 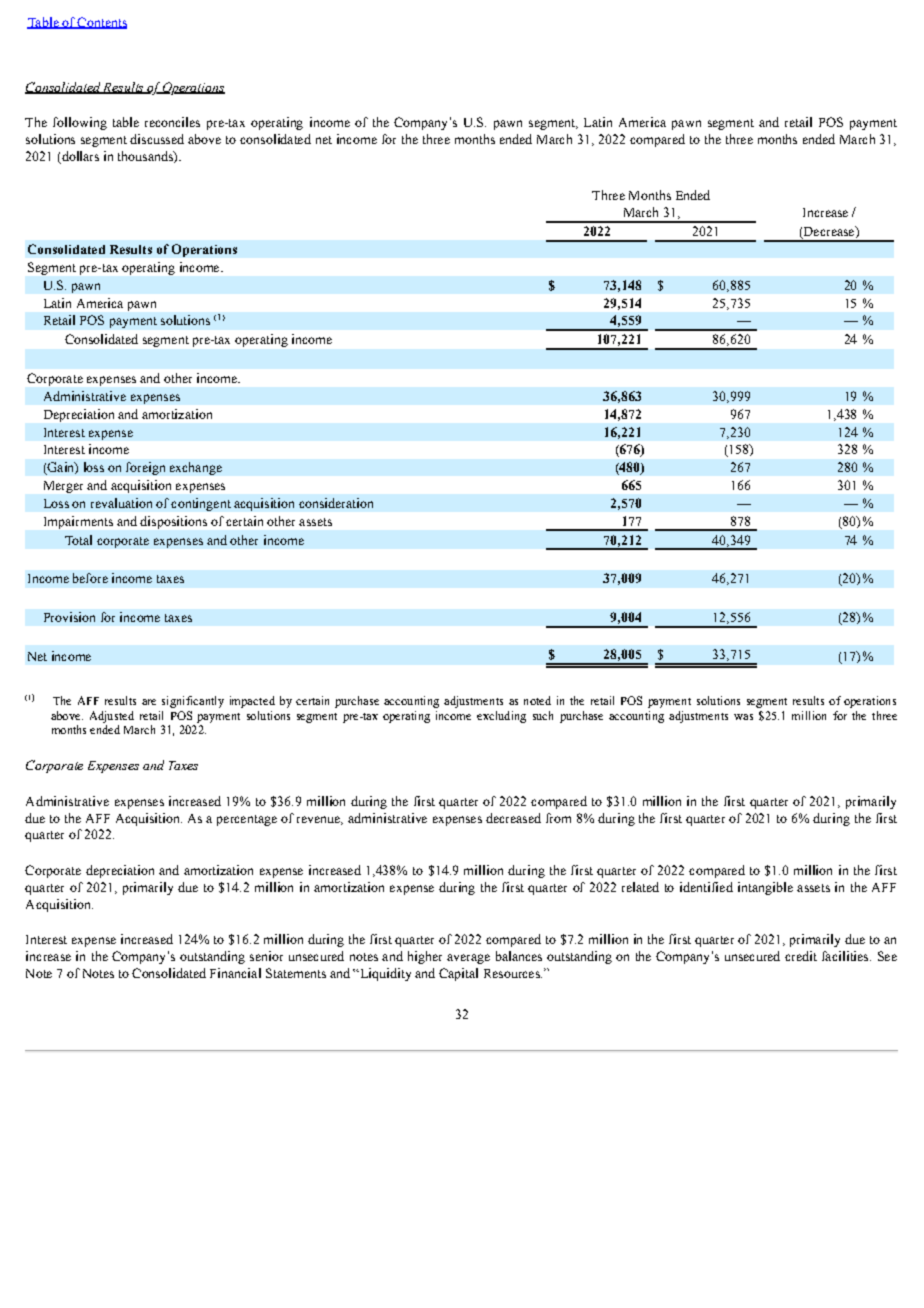 What do you see at coordinates (743, 717) in the image?
I see `was` at bounding box center [743, 717].
